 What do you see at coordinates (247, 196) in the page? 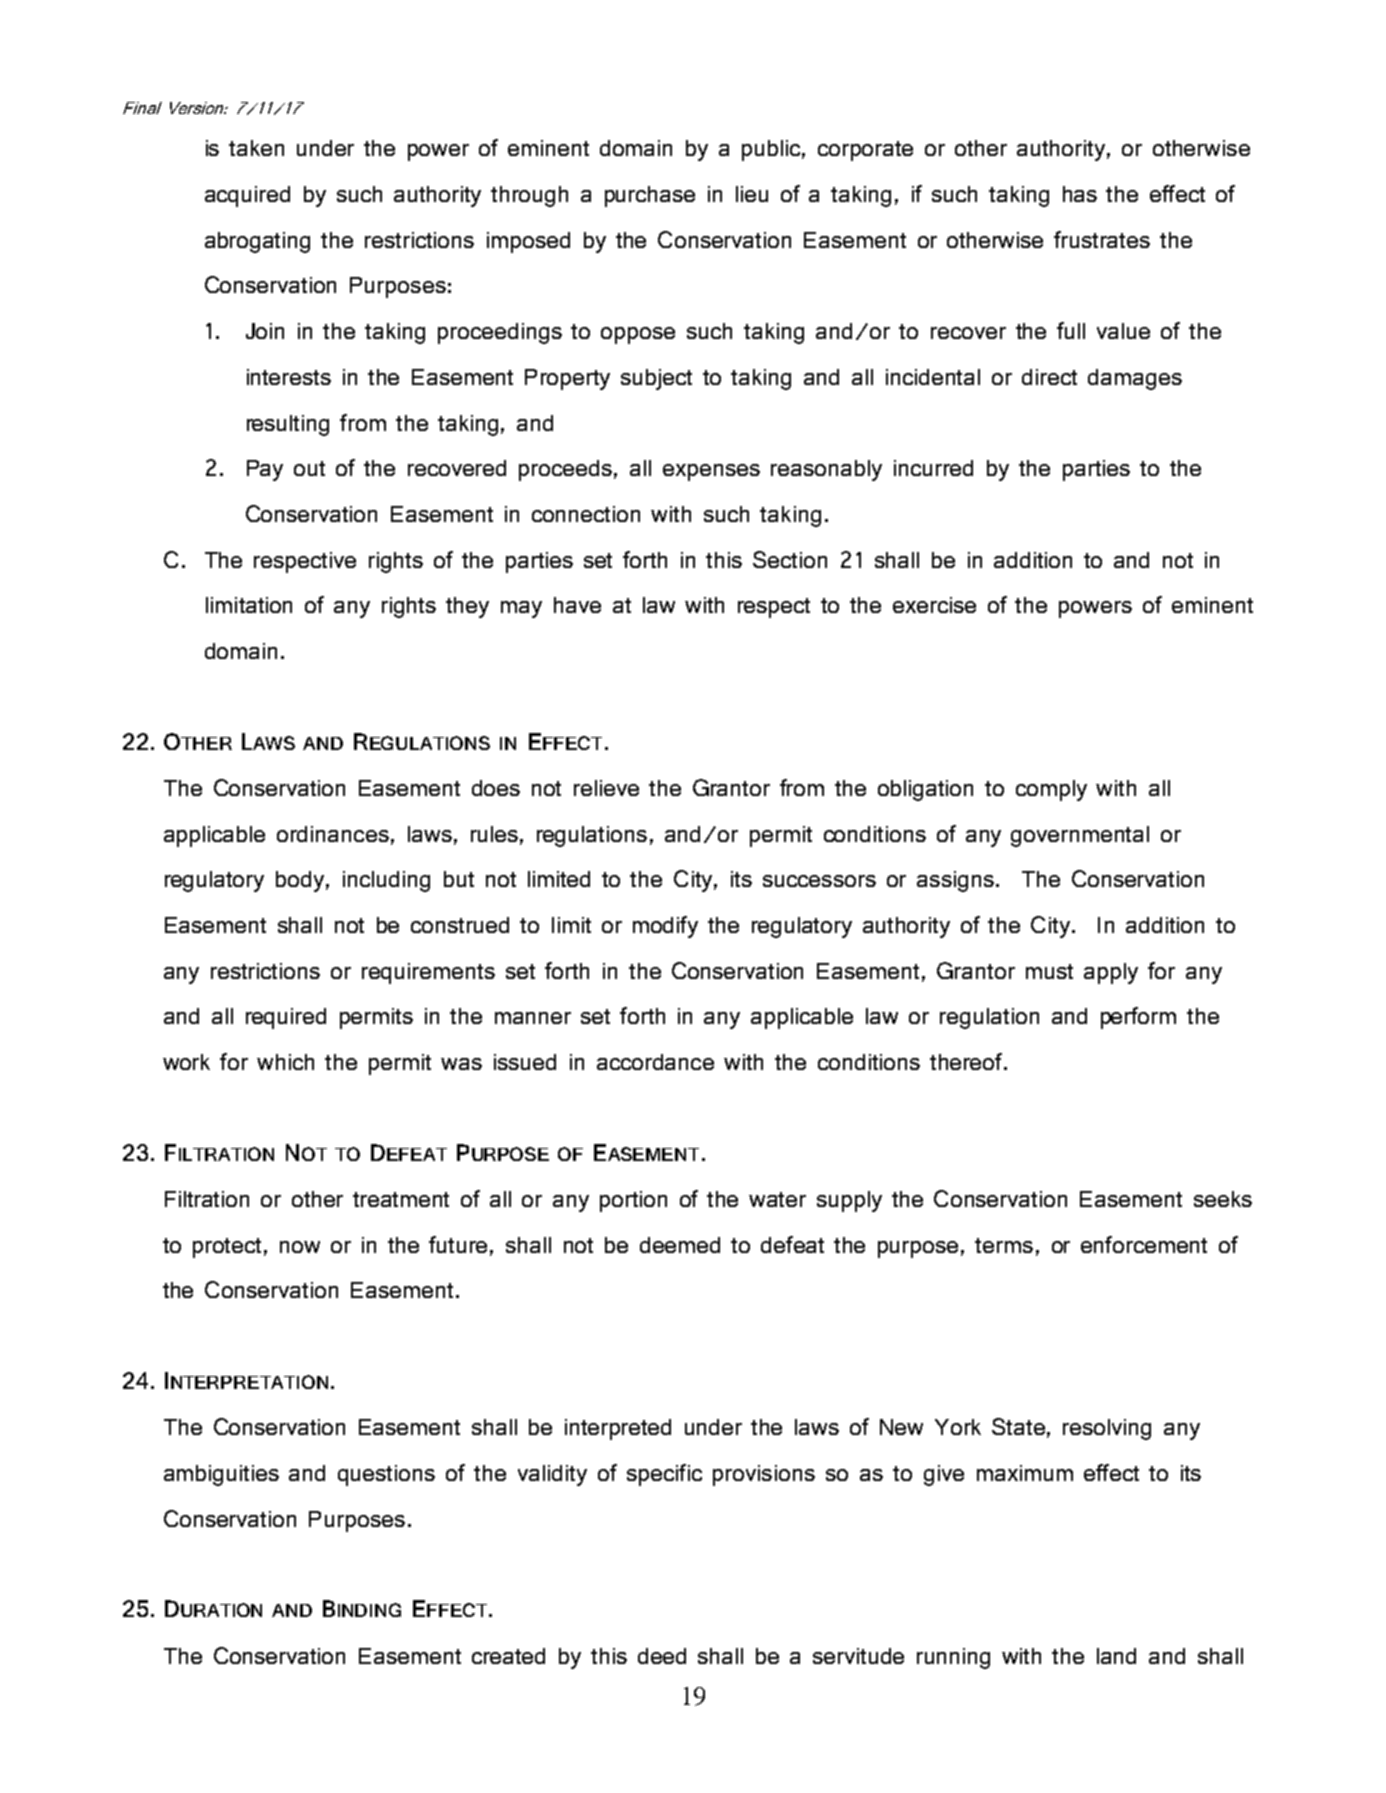
I see `acquired` at bounding box center [247, 196].
